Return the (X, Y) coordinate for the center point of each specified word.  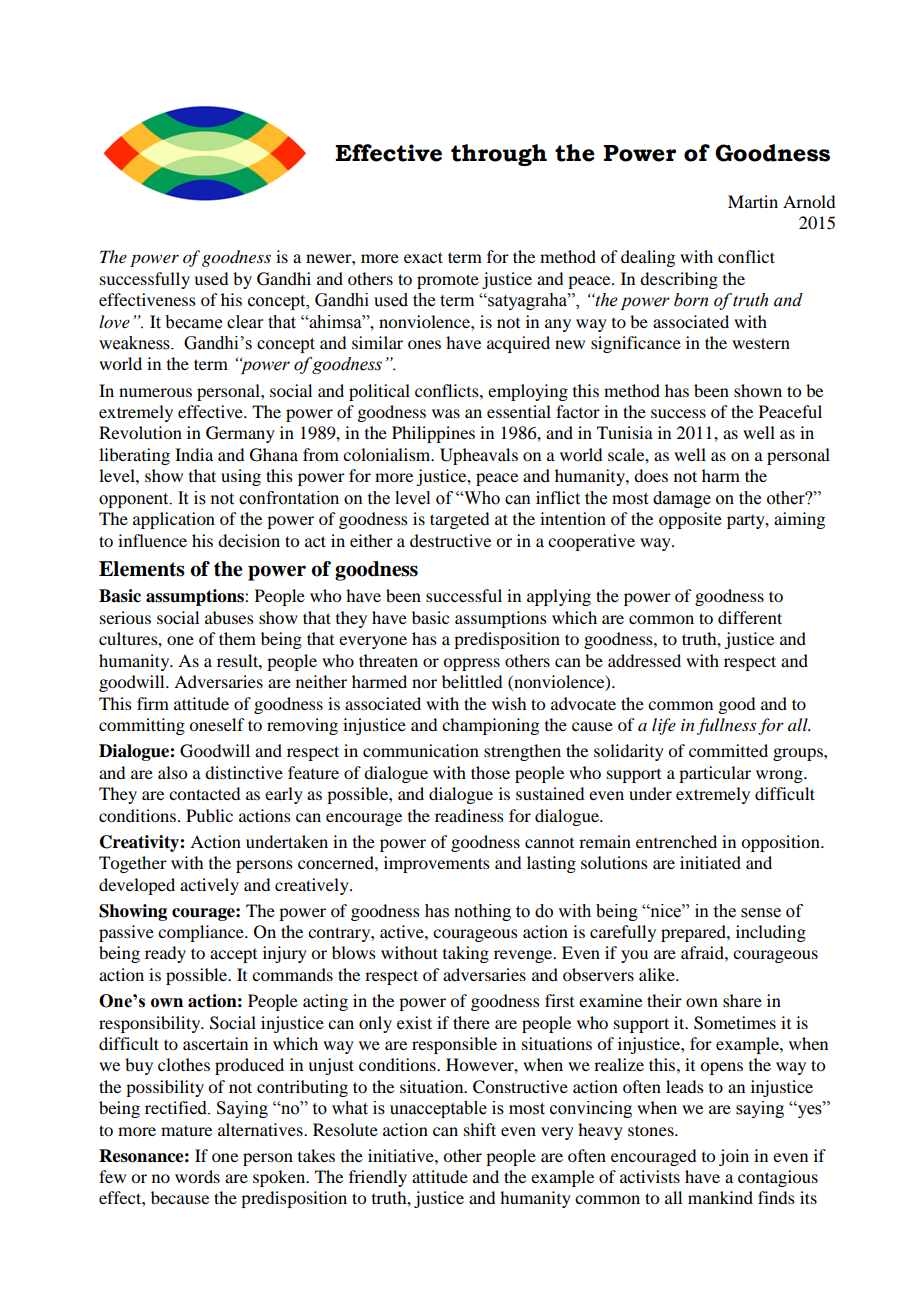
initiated (710, 862)
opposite (690, 520)
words (197, 1176)
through (499, 155)
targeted (459, 520)
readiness (469, 815)
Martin (753, 201)
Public (209, 815)
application (174, 520)
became (193, 322)
